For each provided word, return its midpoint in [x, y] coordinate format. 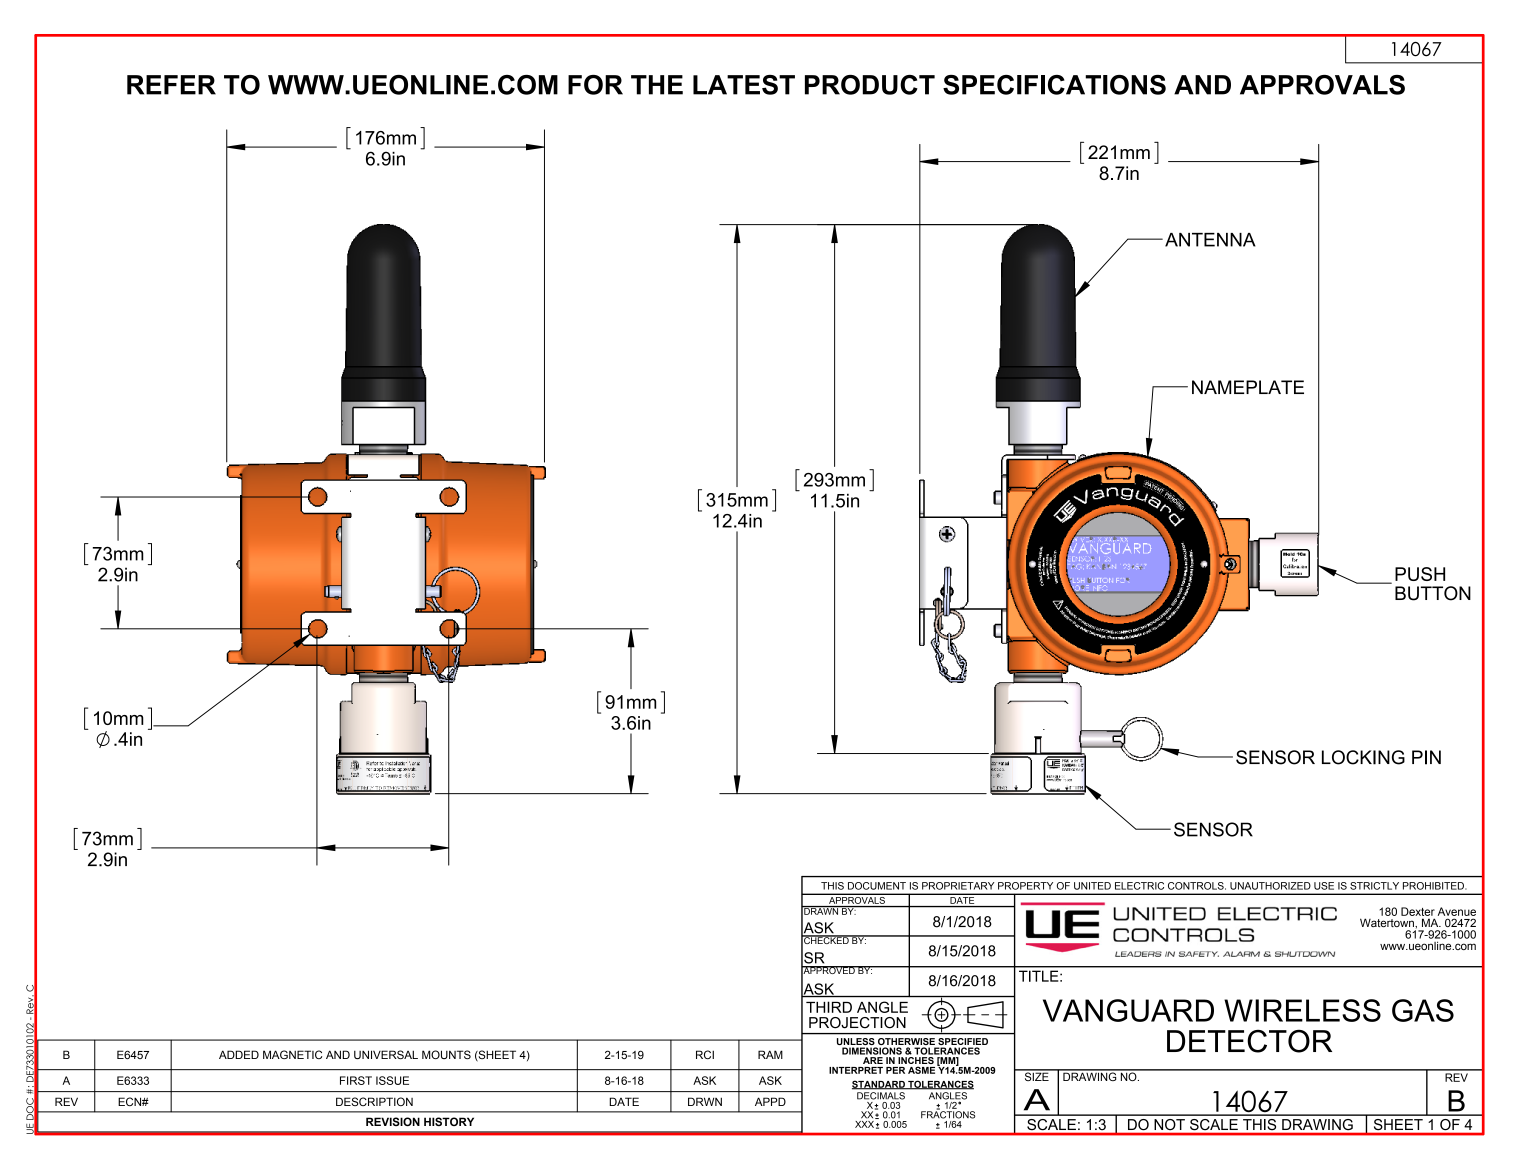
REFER [171, 85]
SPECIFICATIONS [1054, 85]
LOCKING [1363, 757]
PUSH [1420, 574]
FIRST [356, 1080]
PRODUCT [870, 85]
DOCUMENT [877, 886]
